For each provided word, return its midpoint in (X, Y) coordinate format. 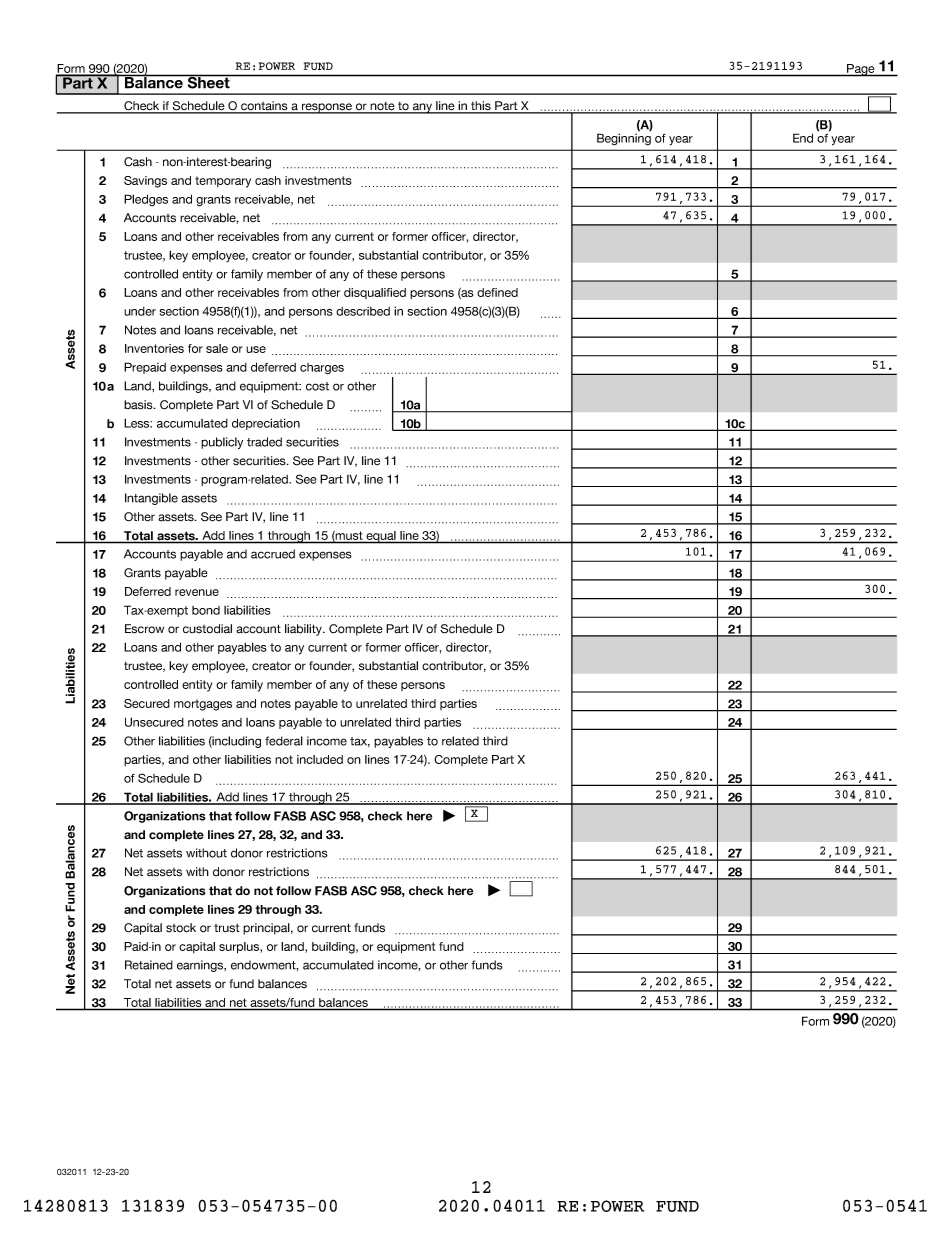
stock (181, 928)
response (326, 108)
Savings (145, 182)
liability (305, 630)
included (320, 759)
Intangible (151, 499)
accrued (273, 554)
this (481, 107)
